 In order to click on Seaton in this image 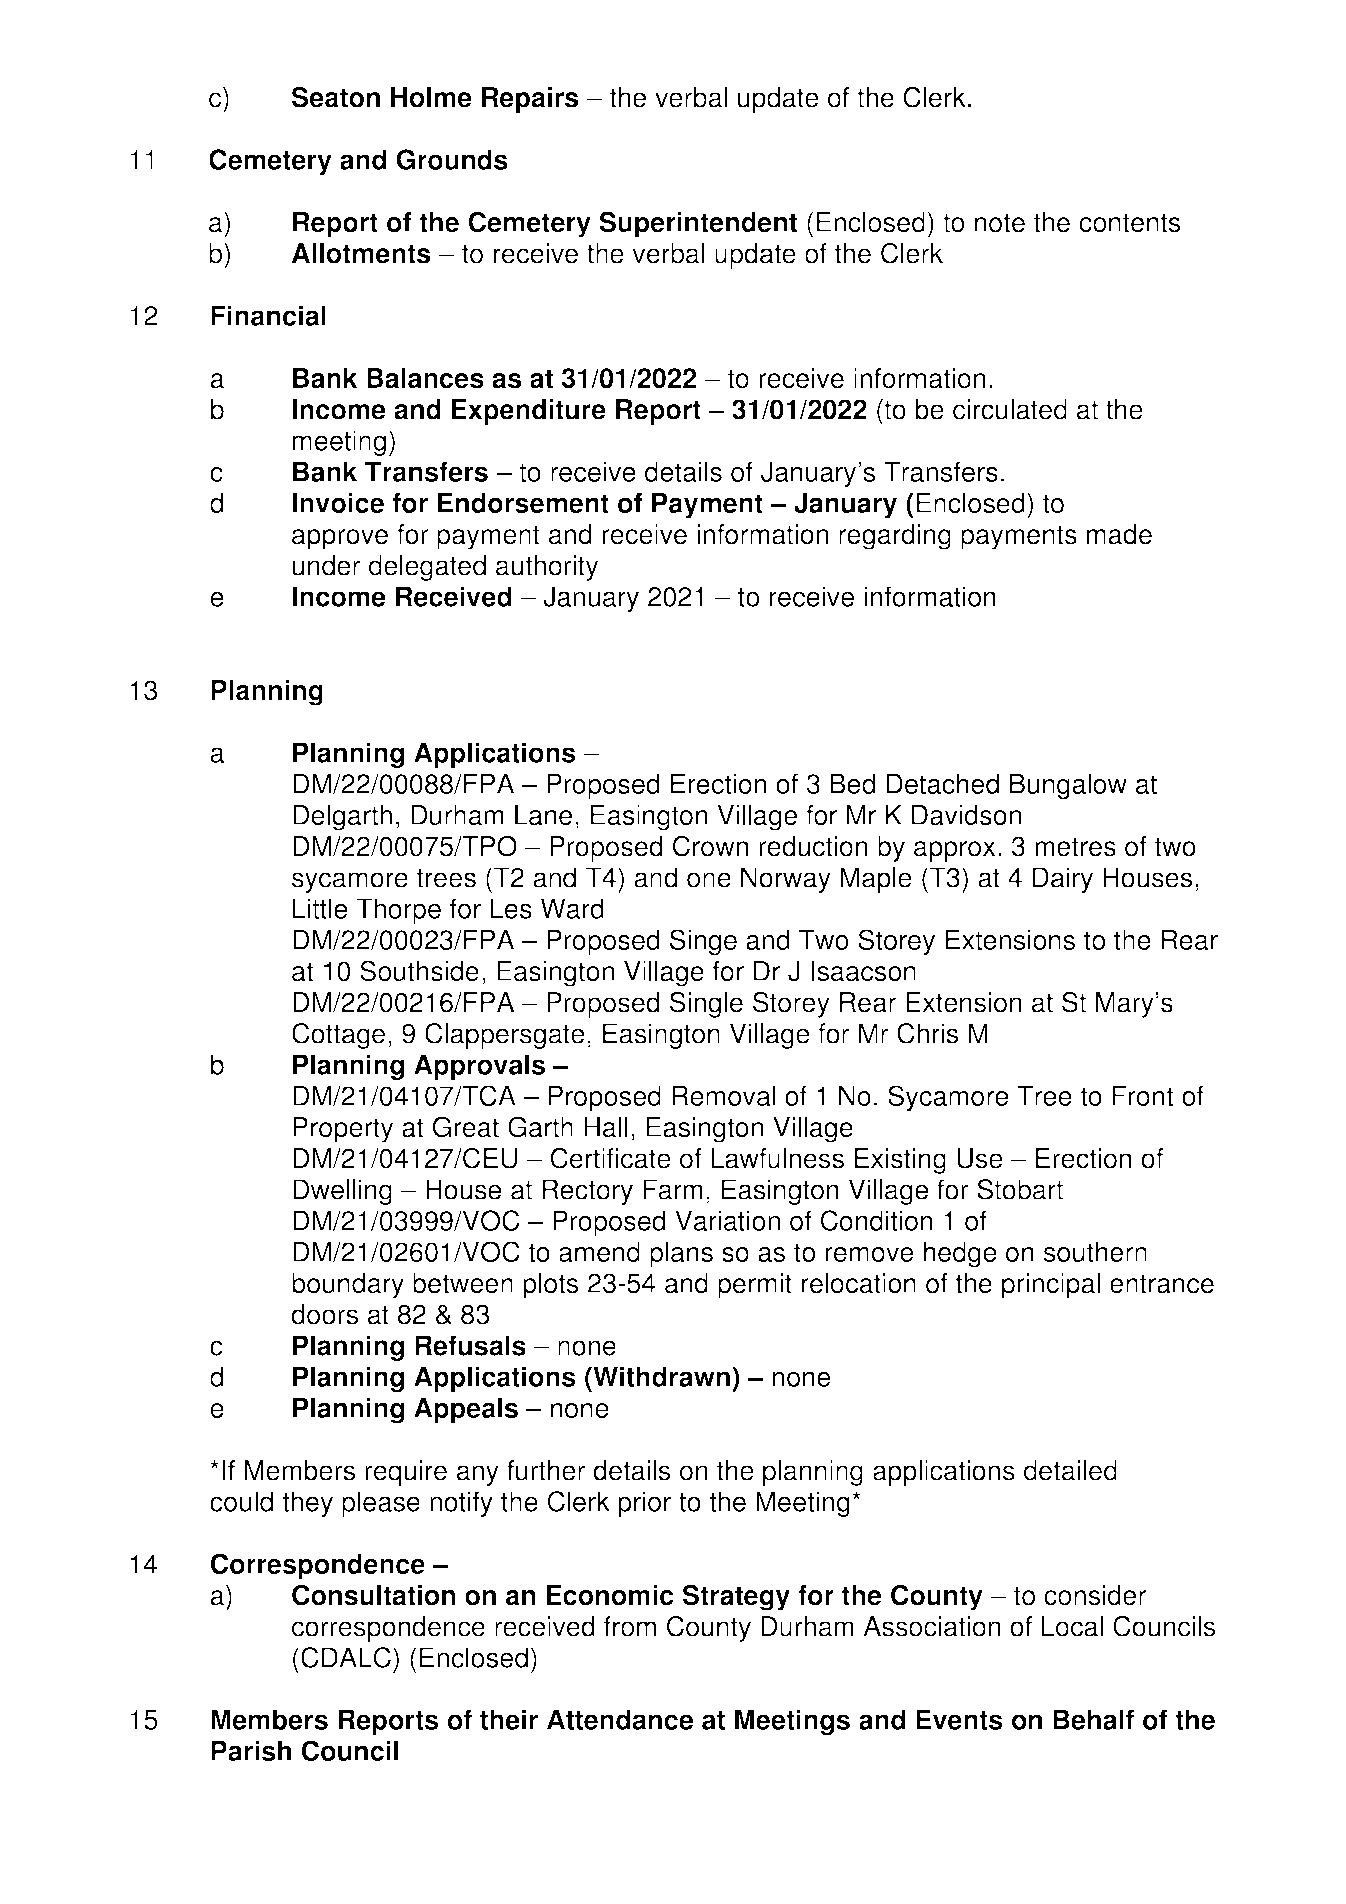, I will do `click(336, 97)`.
